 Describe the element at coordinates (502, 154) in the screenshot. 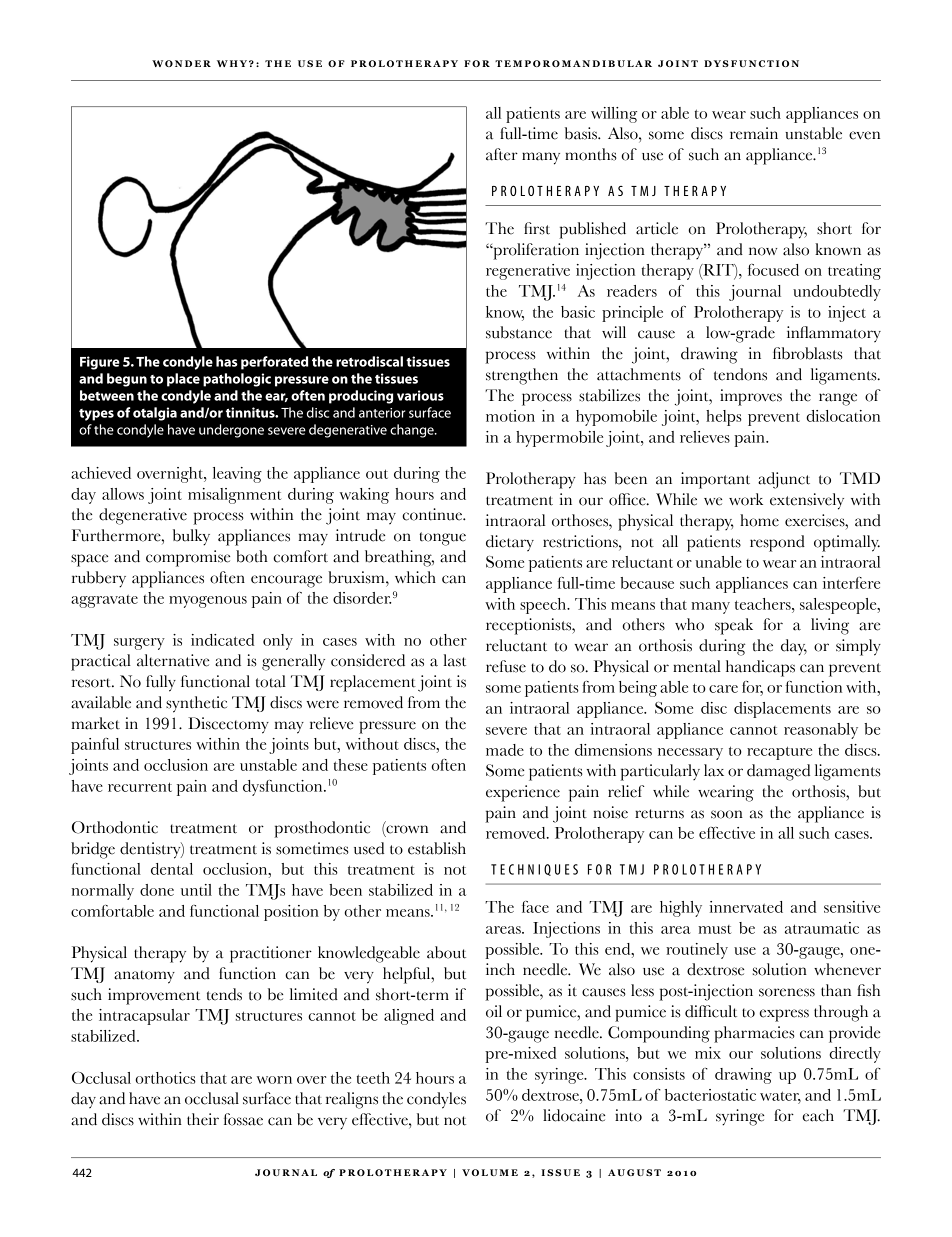

I see `after` at that location.
